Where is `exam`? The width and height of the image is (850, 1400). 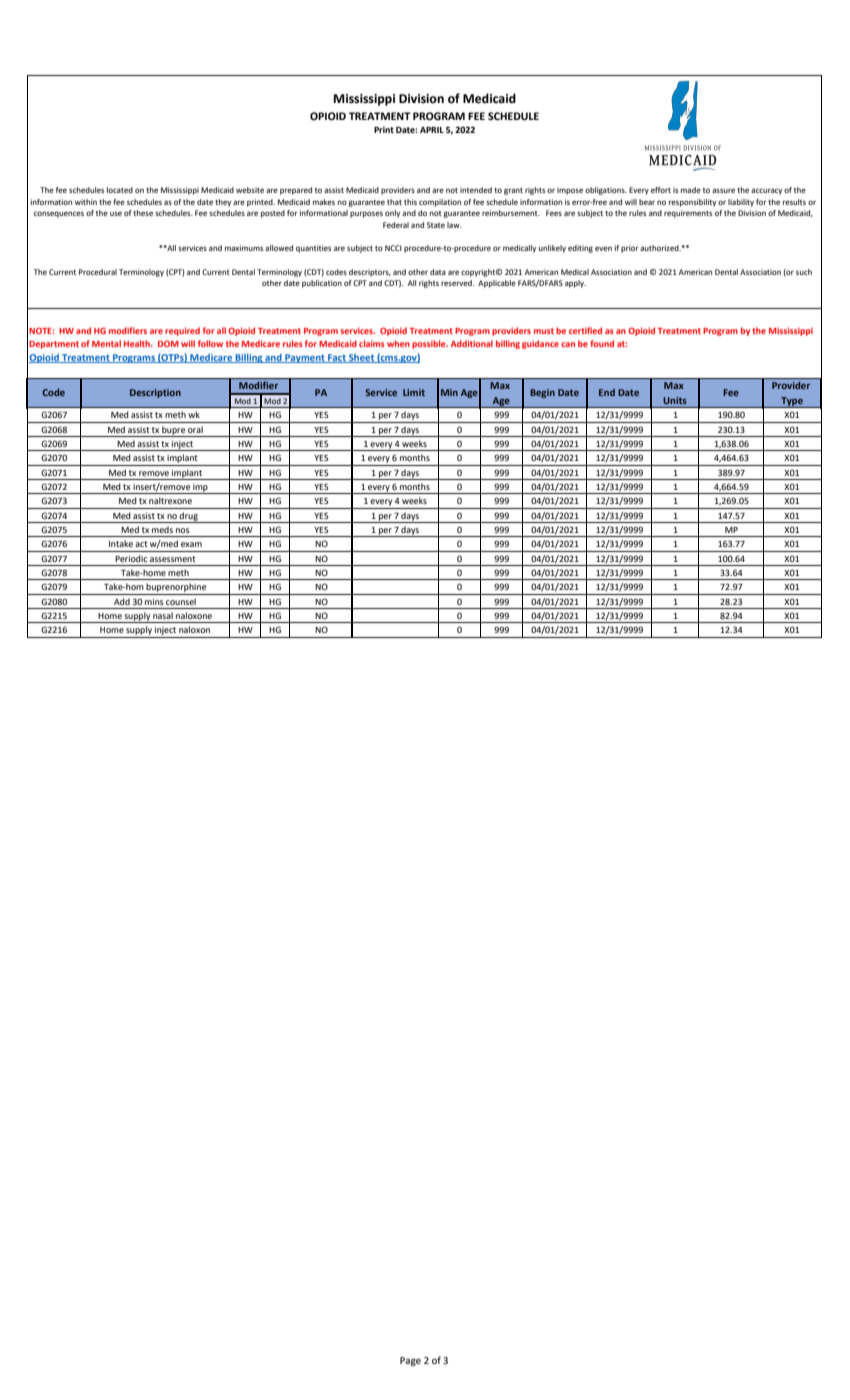
exam is located at coordinates (191, 544).
